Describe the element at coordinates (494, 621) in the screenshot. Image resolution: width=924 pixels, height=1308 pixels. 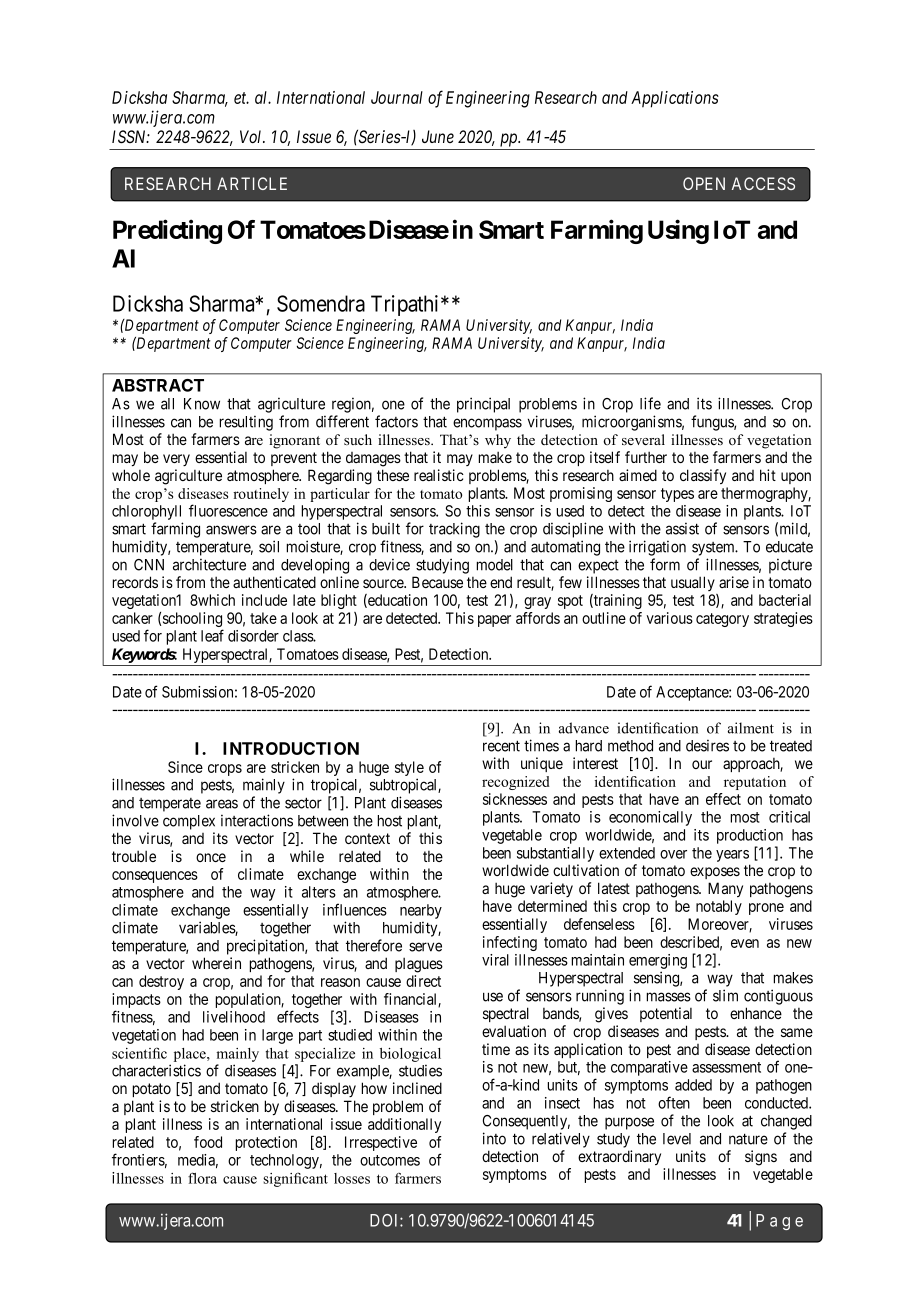
I see `paper` at that location.
